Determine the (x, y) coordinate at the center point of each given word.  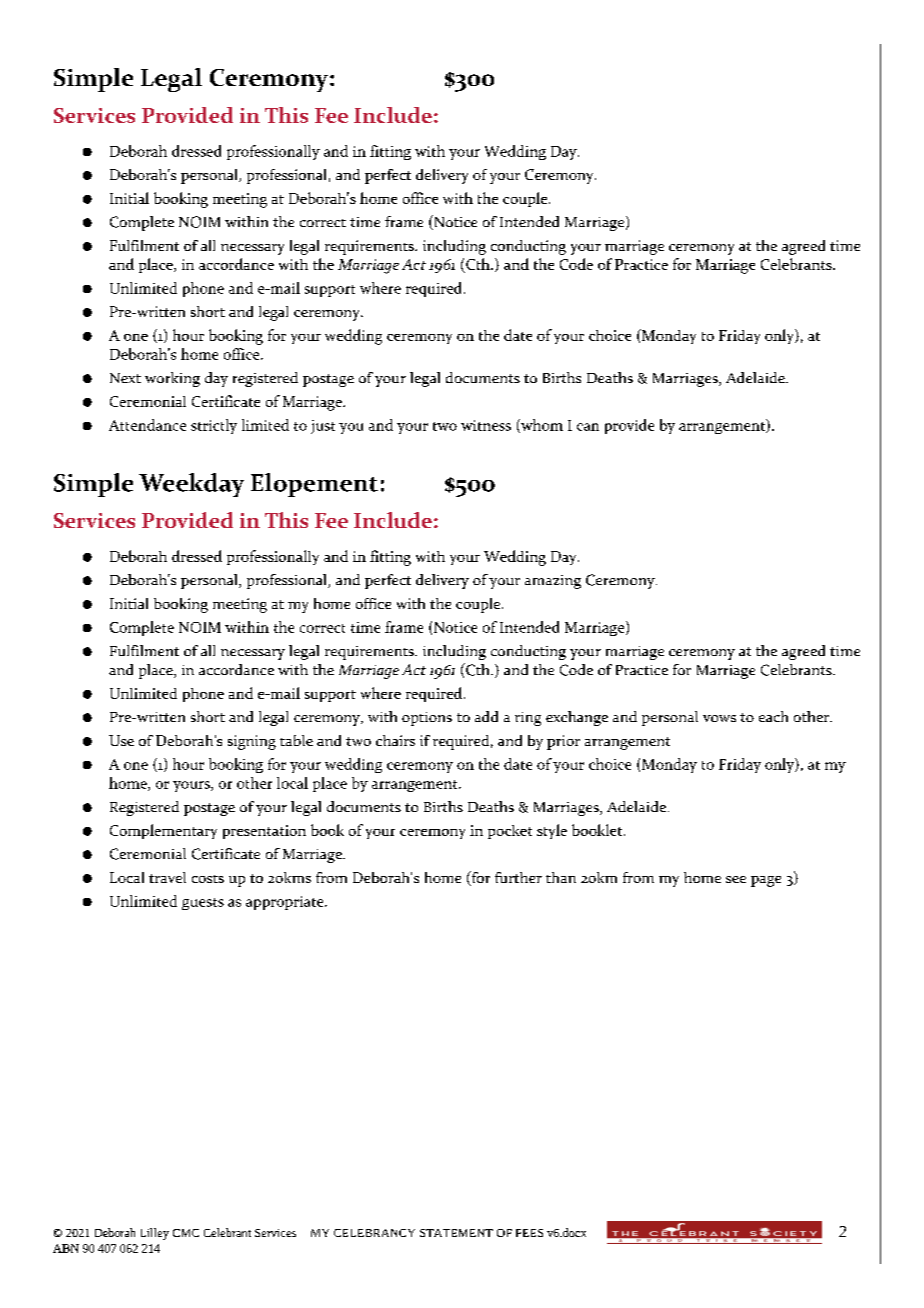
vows (719, 718)
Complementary (163, 831)
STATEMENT (456, 1233)
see (736, 879)
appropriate (286, 903)
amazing (553, 582)
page (766, 881)
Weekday (191, 485)
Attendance (147, 425)
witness (486, 425)
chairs (395, 740)
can (588, 427)
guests (203, 904)
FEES (529, 1233)
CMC (186, 1233)
